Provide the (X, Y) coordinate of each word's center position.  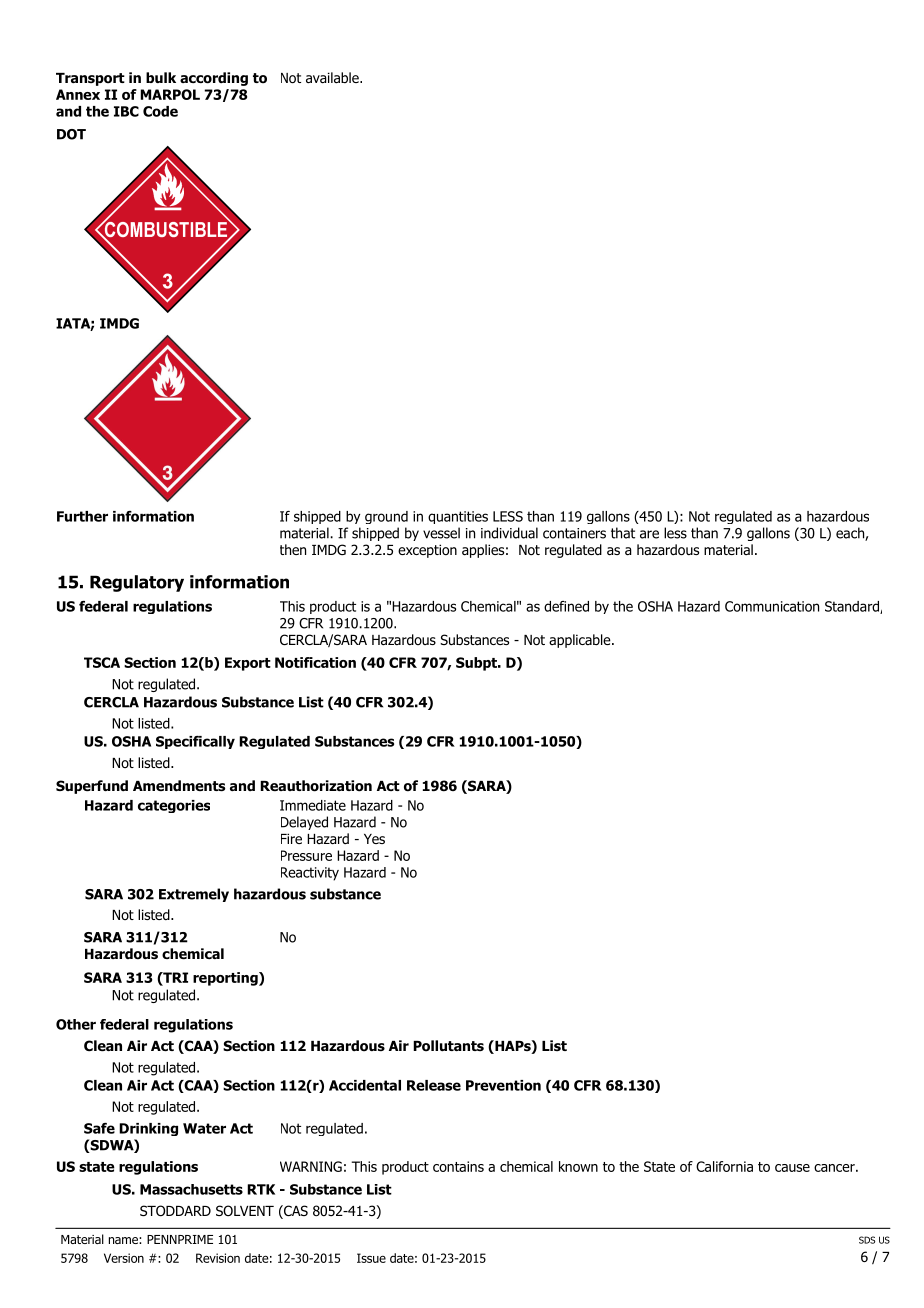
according (214, 79)
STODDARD (175, 1211)
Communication (772, 606)
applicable (581, 641)
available (333, 78)
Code (160, 111)
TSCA (102, 662)
